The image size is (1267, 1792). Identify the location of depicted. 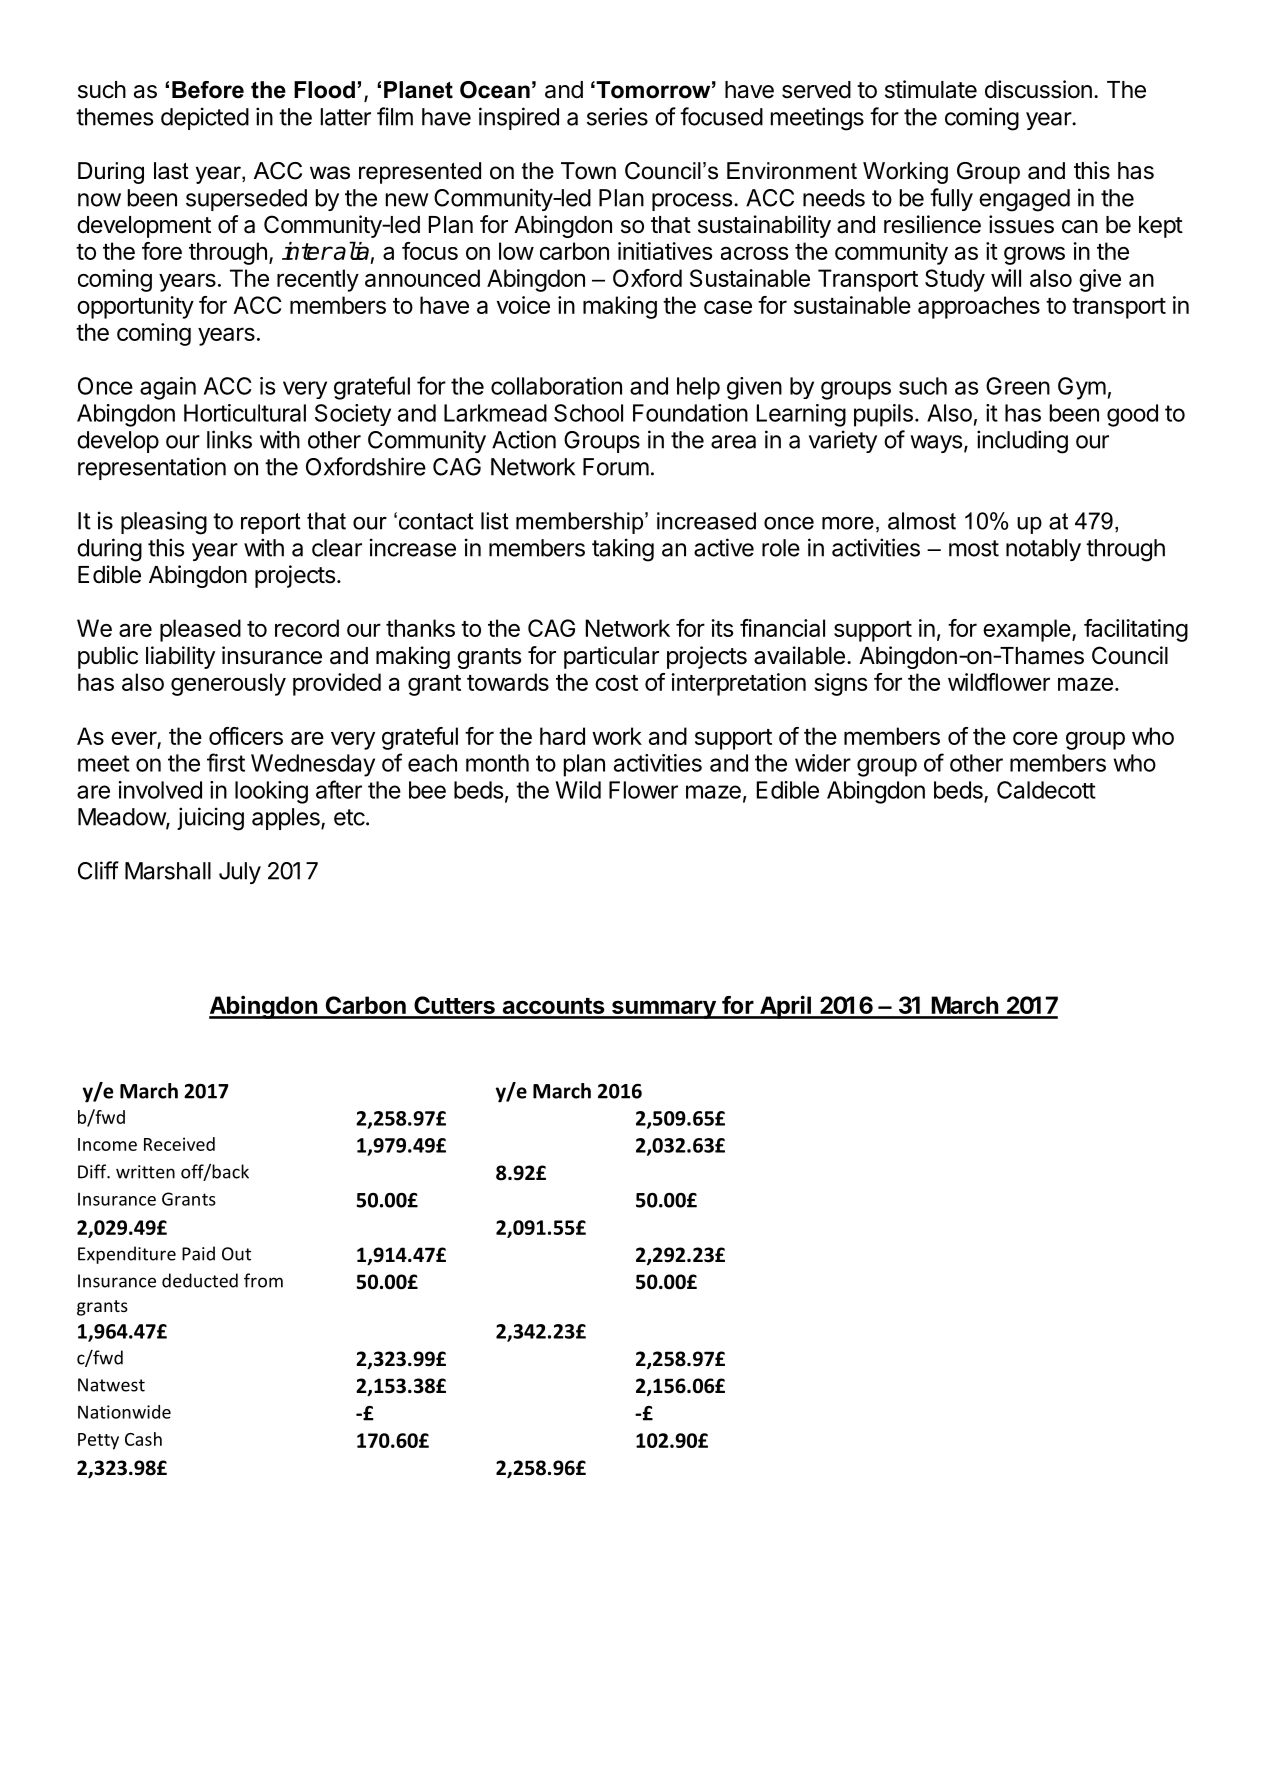
(205, 118).
